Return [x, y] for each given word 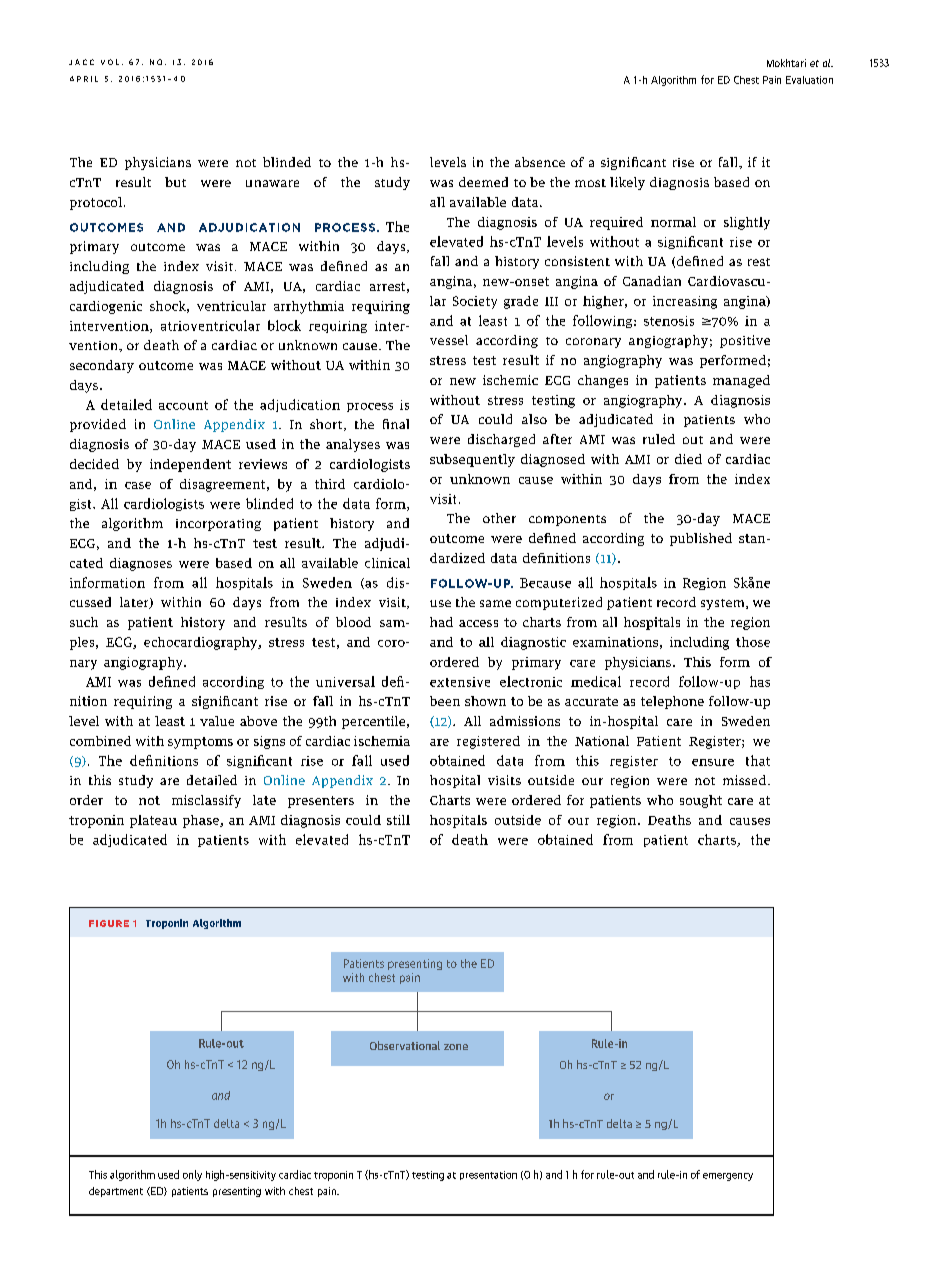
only [192, 1175]
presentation [488, 1175]
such [84, 622]
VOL [110, 62]
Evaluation [809, 80]
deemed [483, 182]
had [441, 622]
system [724, 604]
